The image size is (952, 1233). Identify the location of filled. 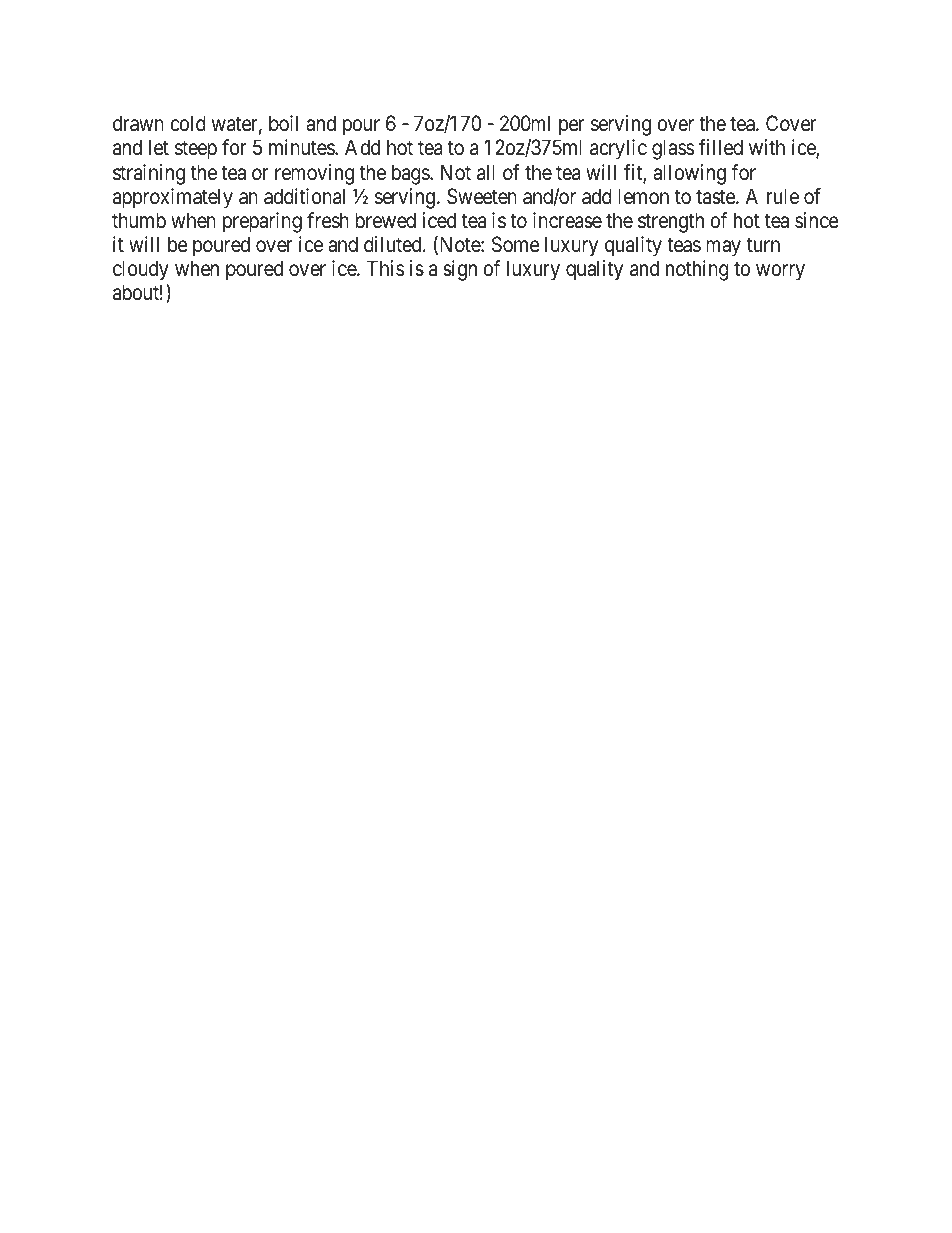
(721, 147).
